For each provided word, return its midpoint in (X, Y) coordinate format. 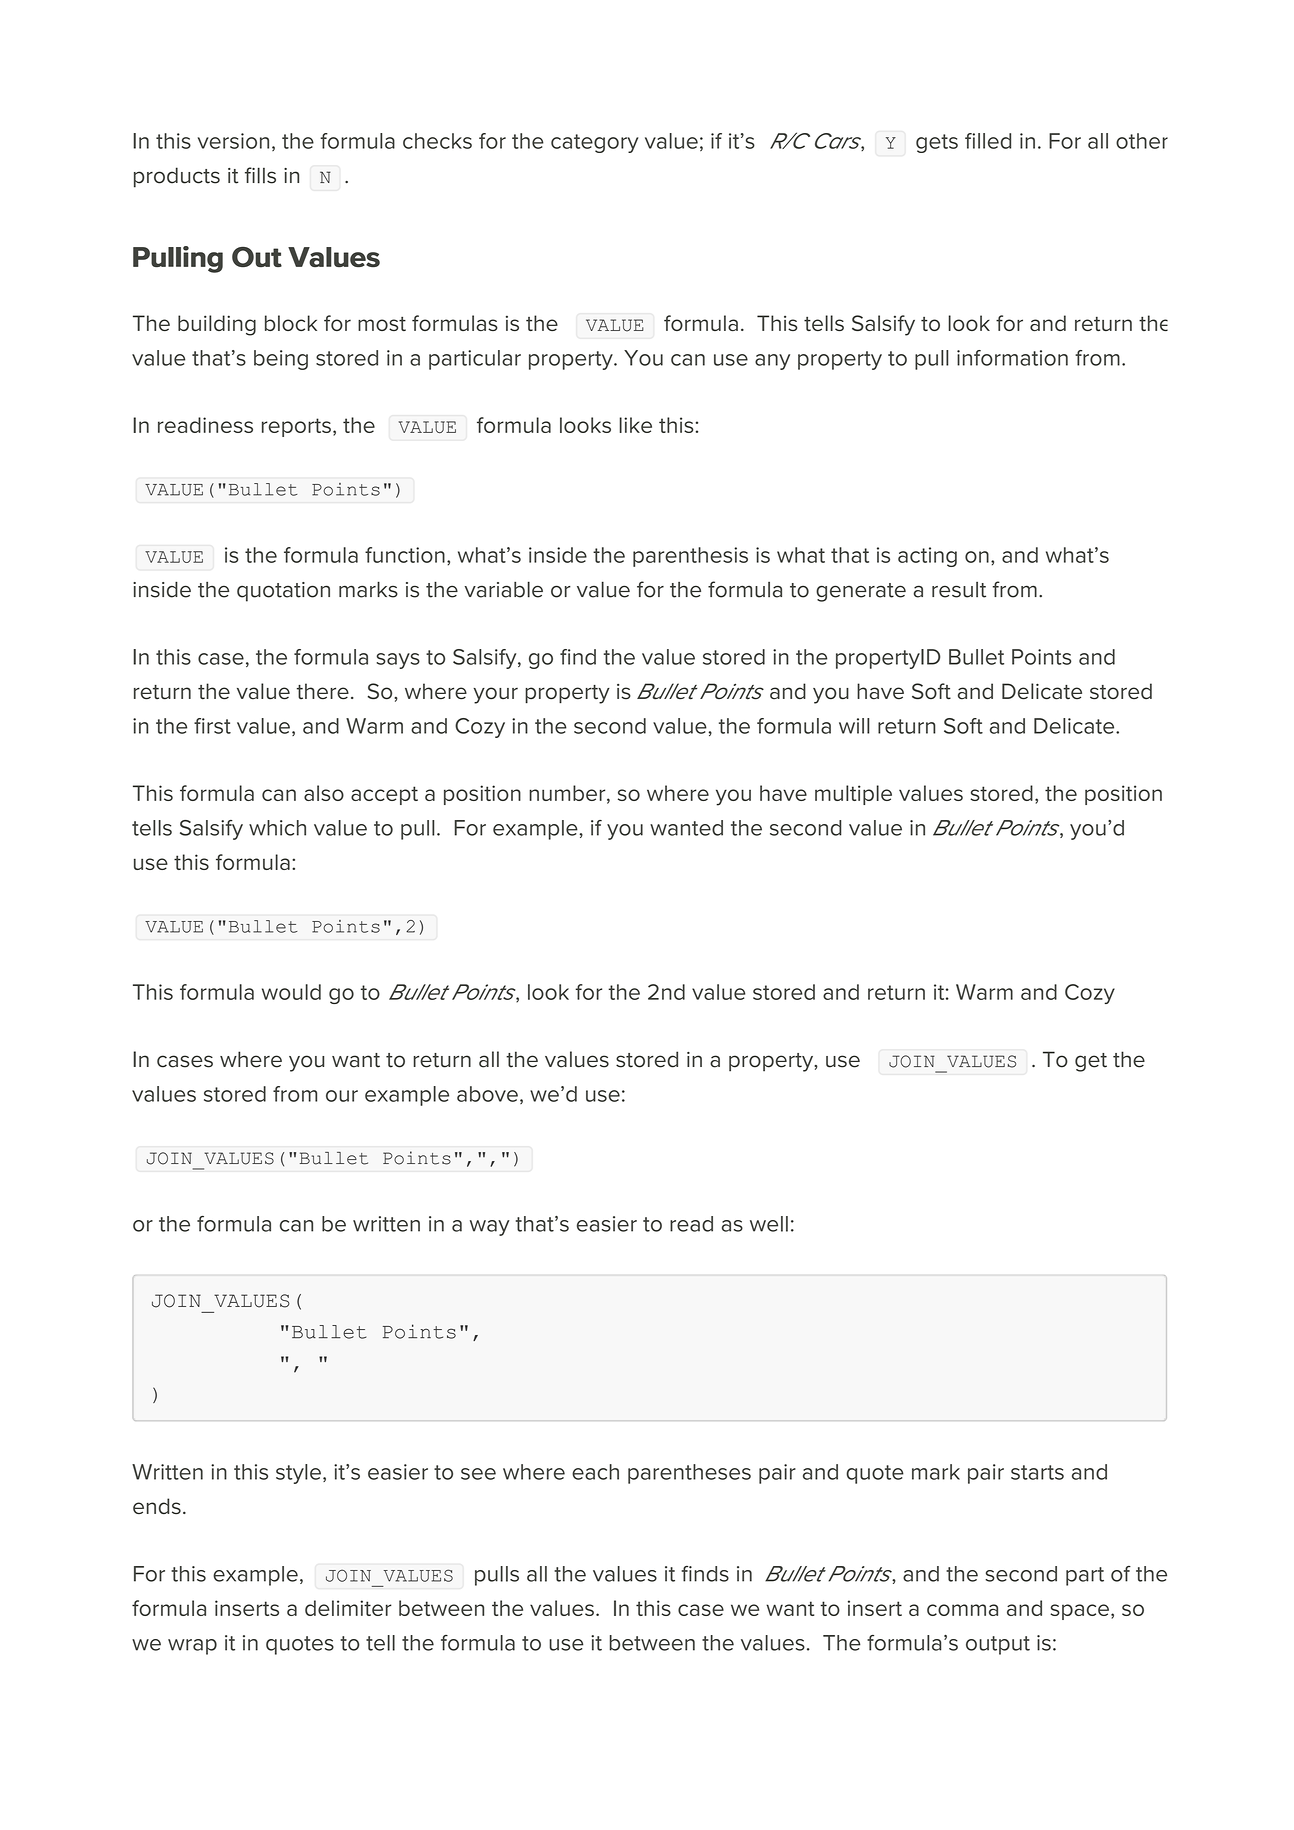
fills (260, 175)
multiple (853, 795)
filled (988, 141)
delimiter (348, 1608)
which (277, 828)
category (594, 143)
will (854, 726)
